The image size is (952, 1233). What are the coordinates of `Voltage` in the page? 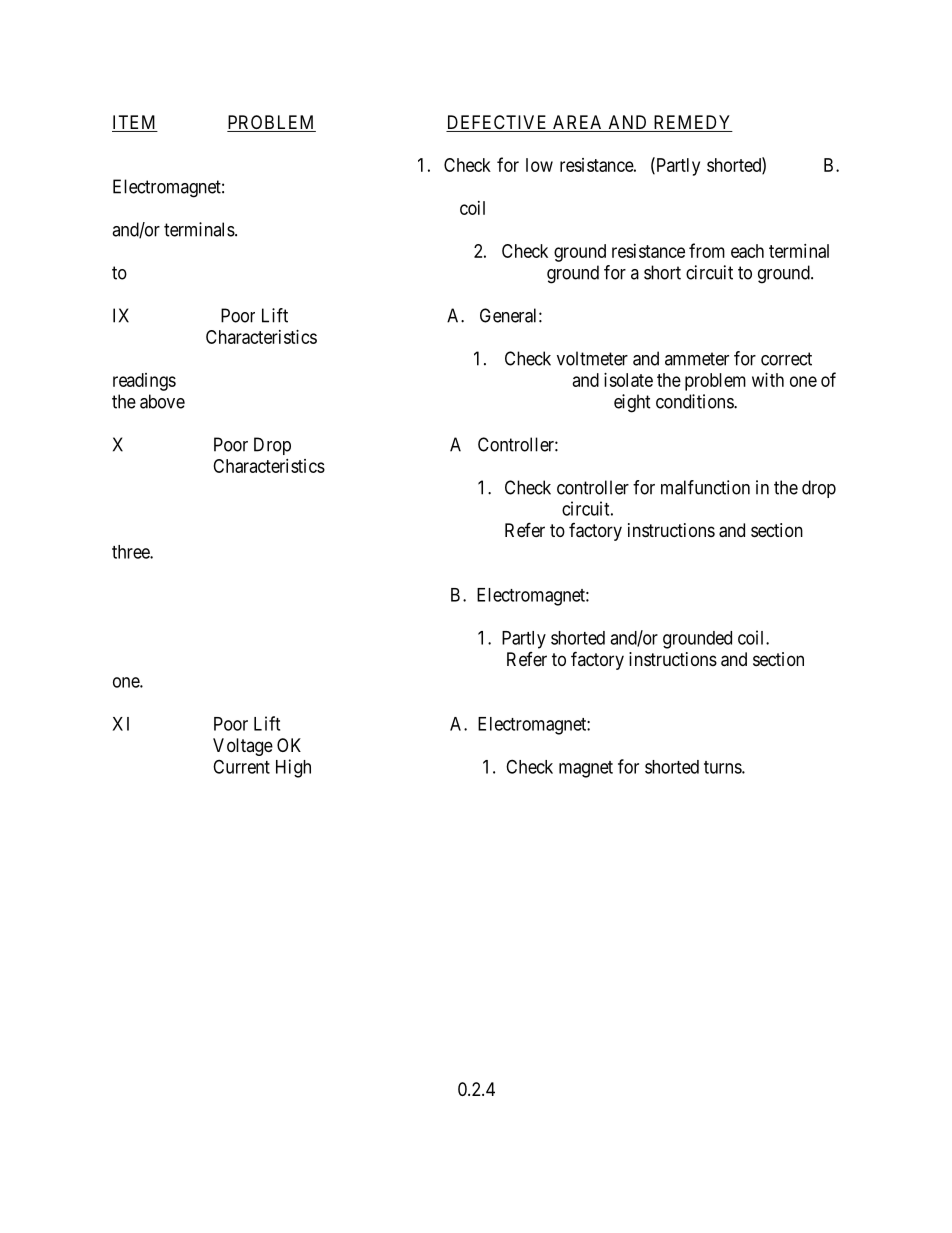 It's located at (243, 747).
